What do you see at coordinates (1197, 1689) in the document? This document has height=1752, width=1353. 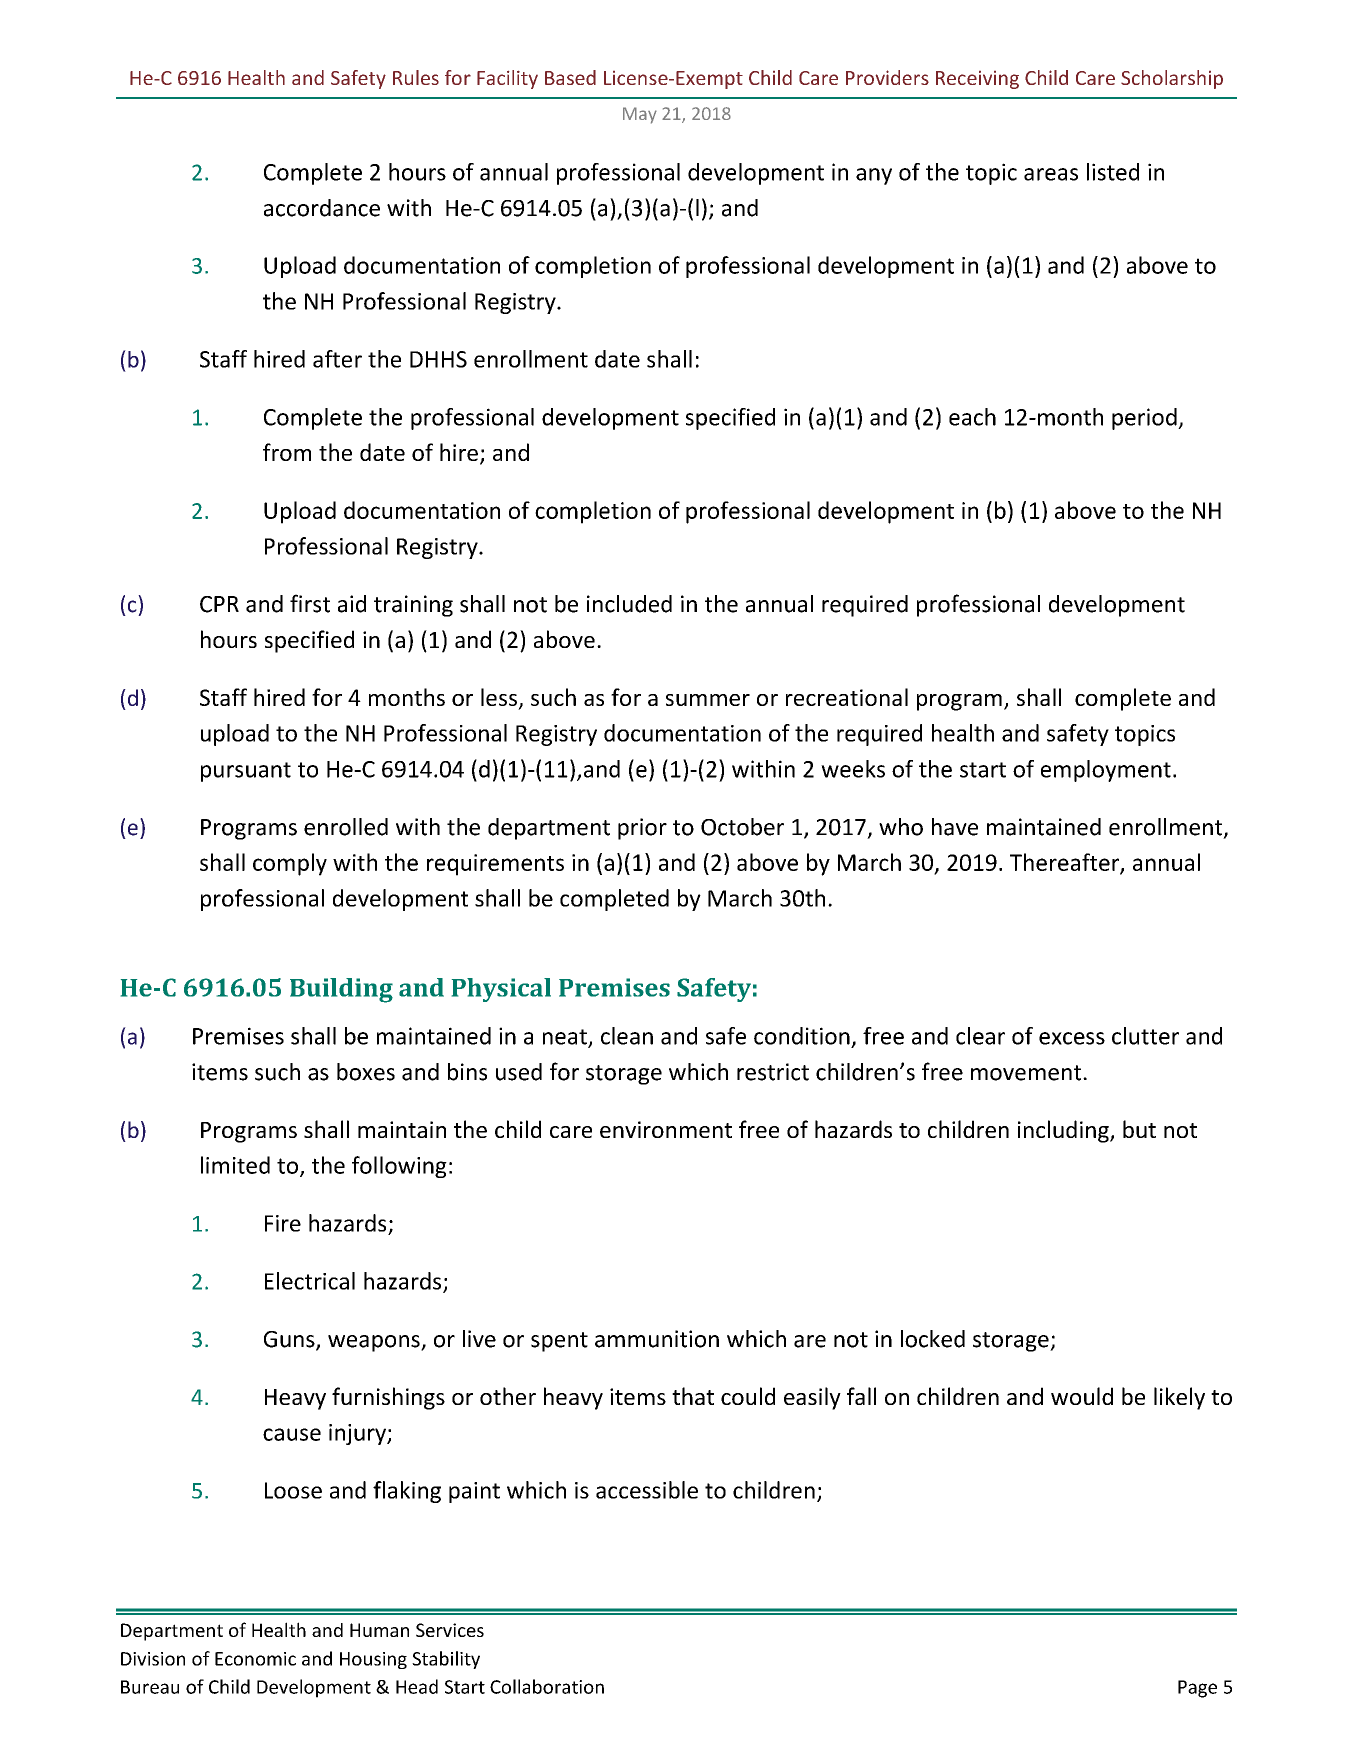 I see `Page` at bounding box center [1197, 1689].
